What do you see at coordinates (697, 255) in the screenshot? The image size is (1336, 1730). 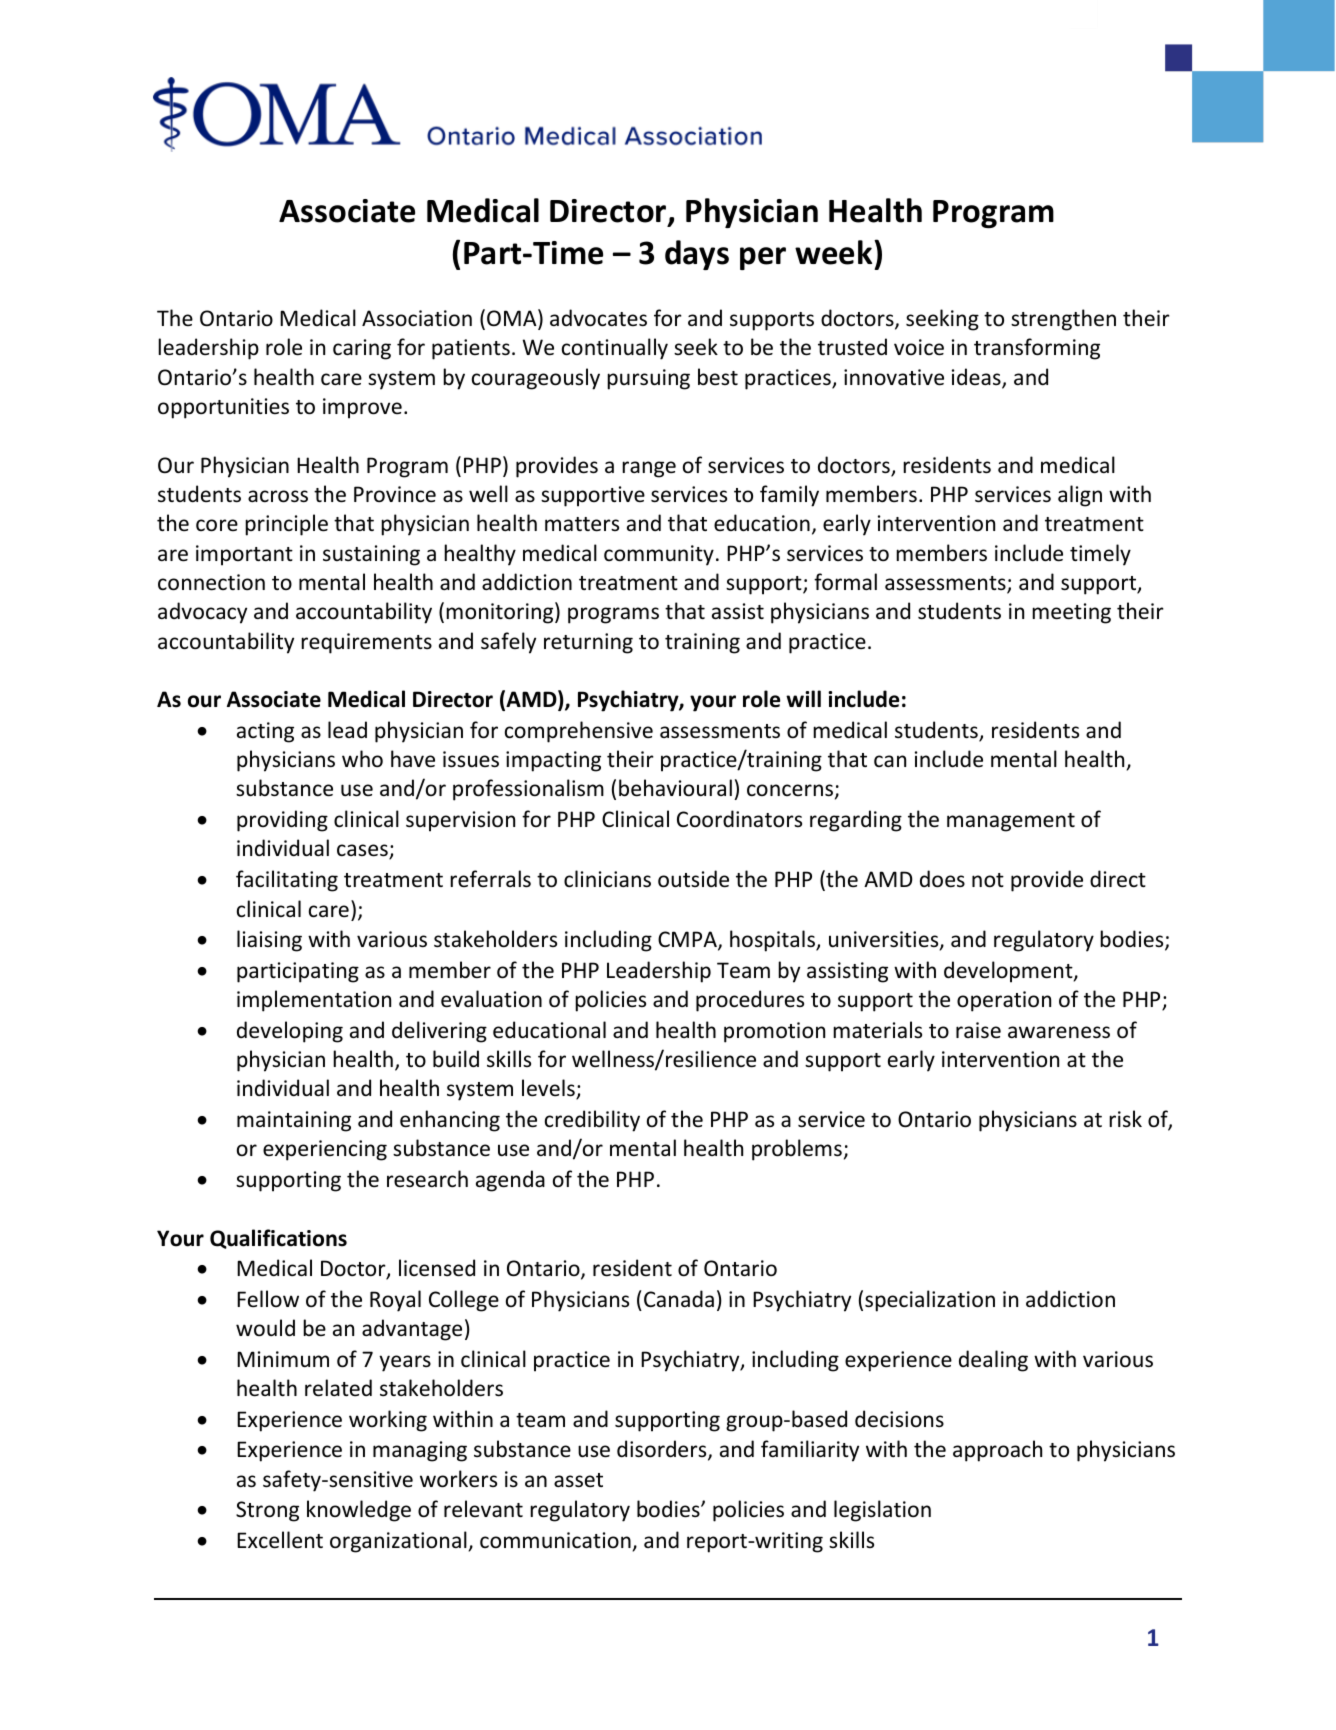 I see `days` at bounding box center [697, 255].
